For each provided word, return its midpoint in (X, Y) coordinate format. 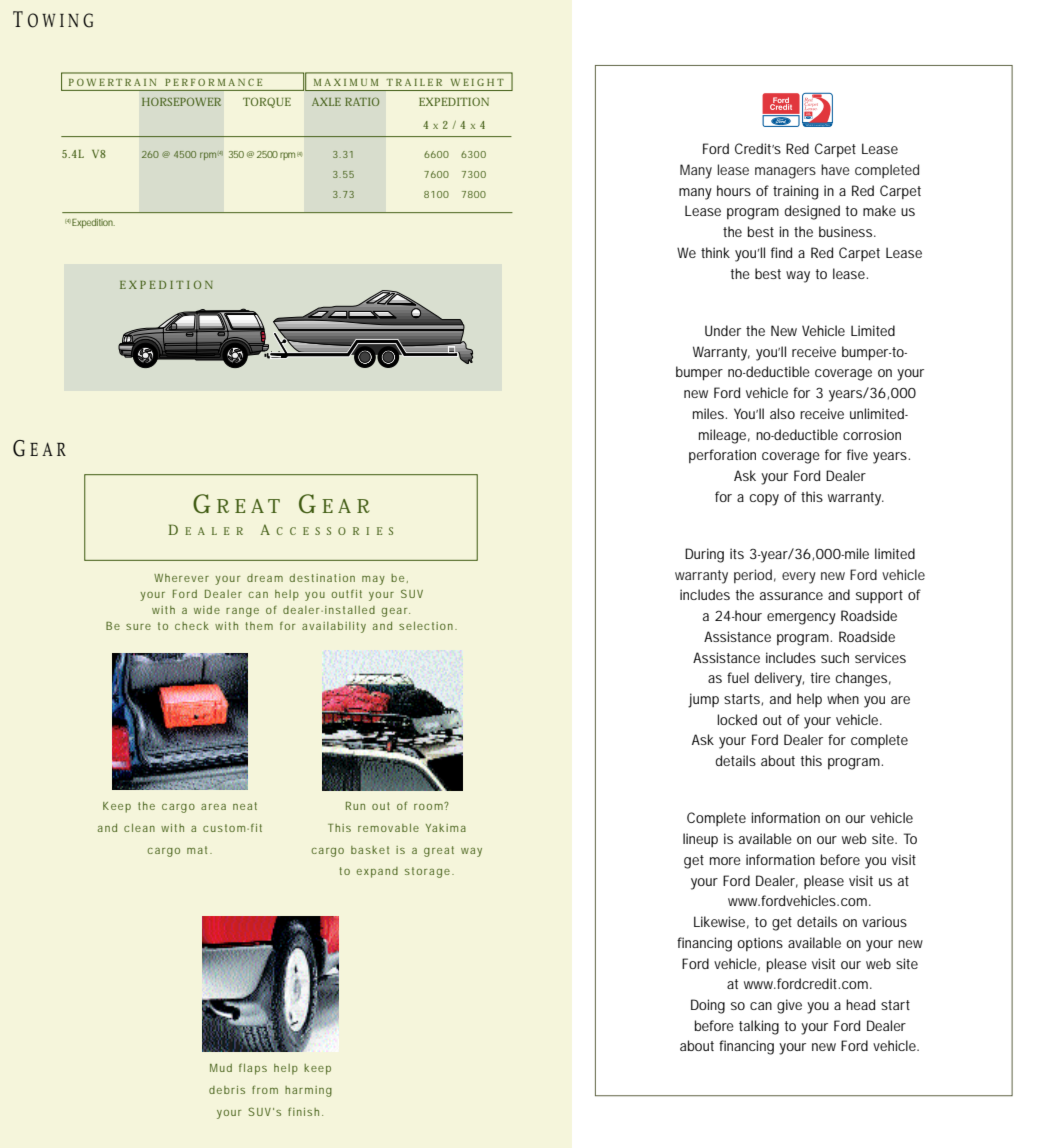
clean (139, 828)
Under (723, 330)
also (782, 413)
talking (759, 1027)
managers (785, 173)
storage (427, 872)
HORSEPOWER (181, 101)
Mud (221, 1068)
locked (737, 719)
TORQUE (267, 102)
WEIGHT (477, 82)
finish (303, 1111)
